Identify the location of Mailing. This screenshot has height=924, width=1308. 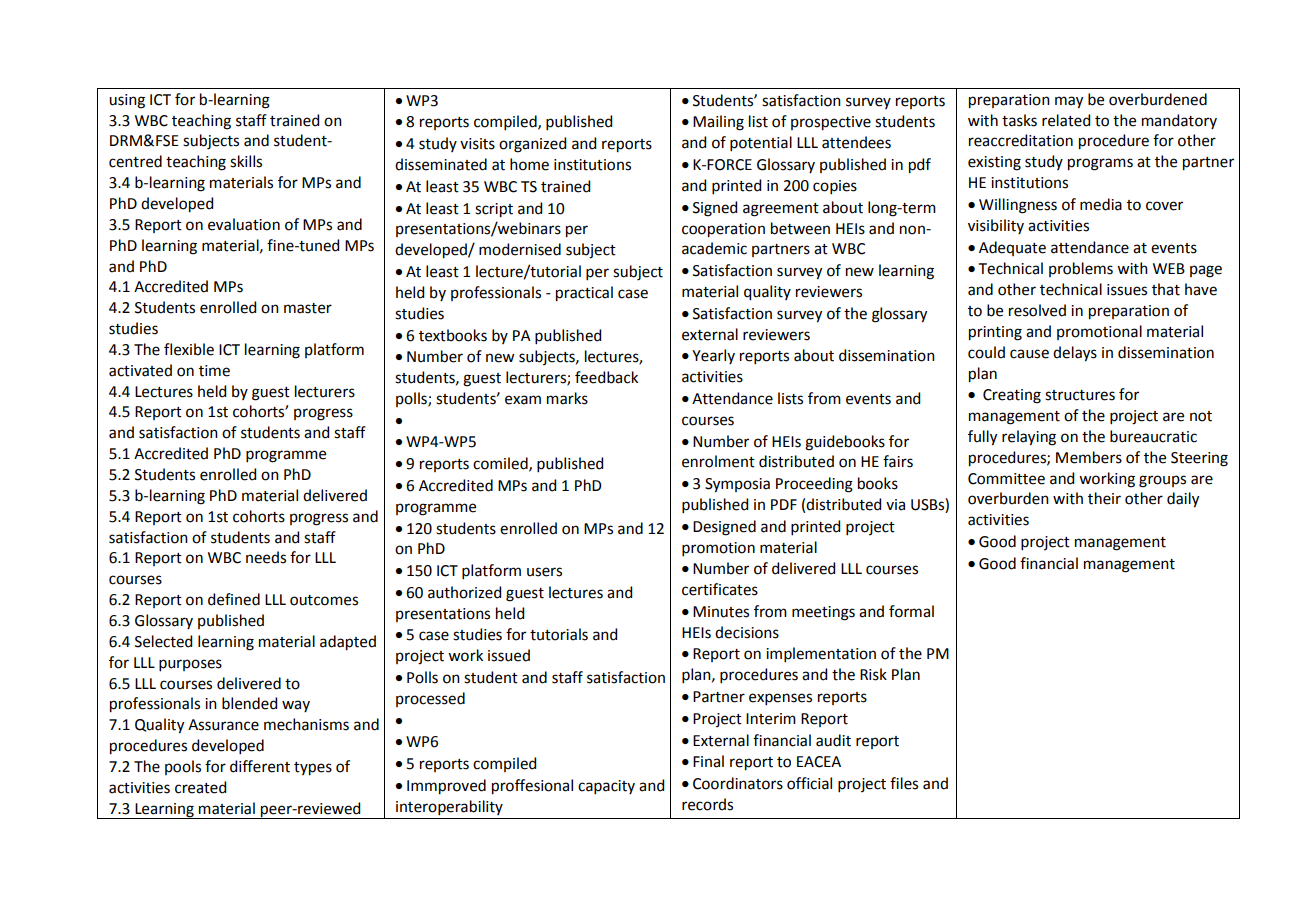
(718, 123).
